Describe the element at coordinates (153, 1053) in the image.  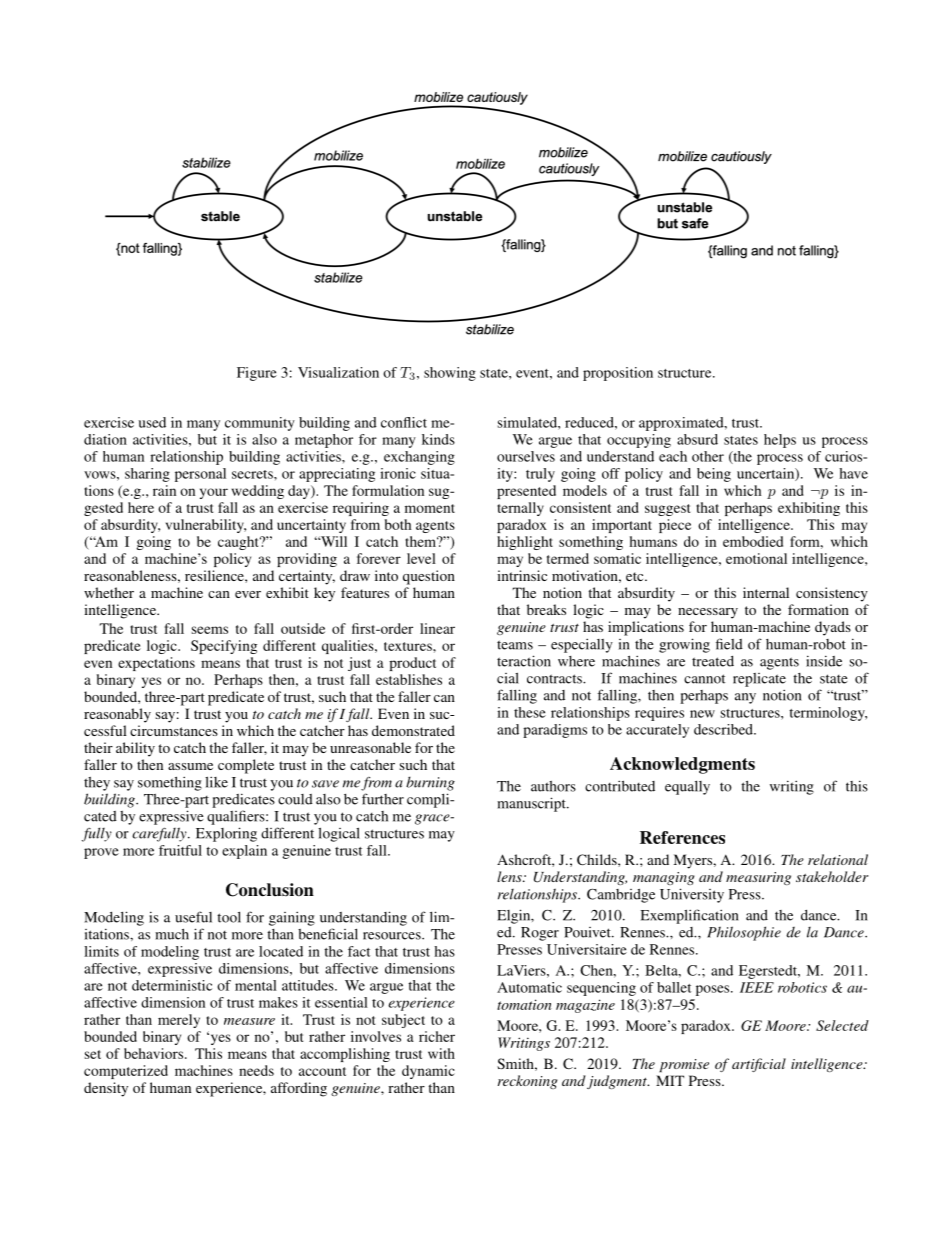
I see `behaviors` at that location.
